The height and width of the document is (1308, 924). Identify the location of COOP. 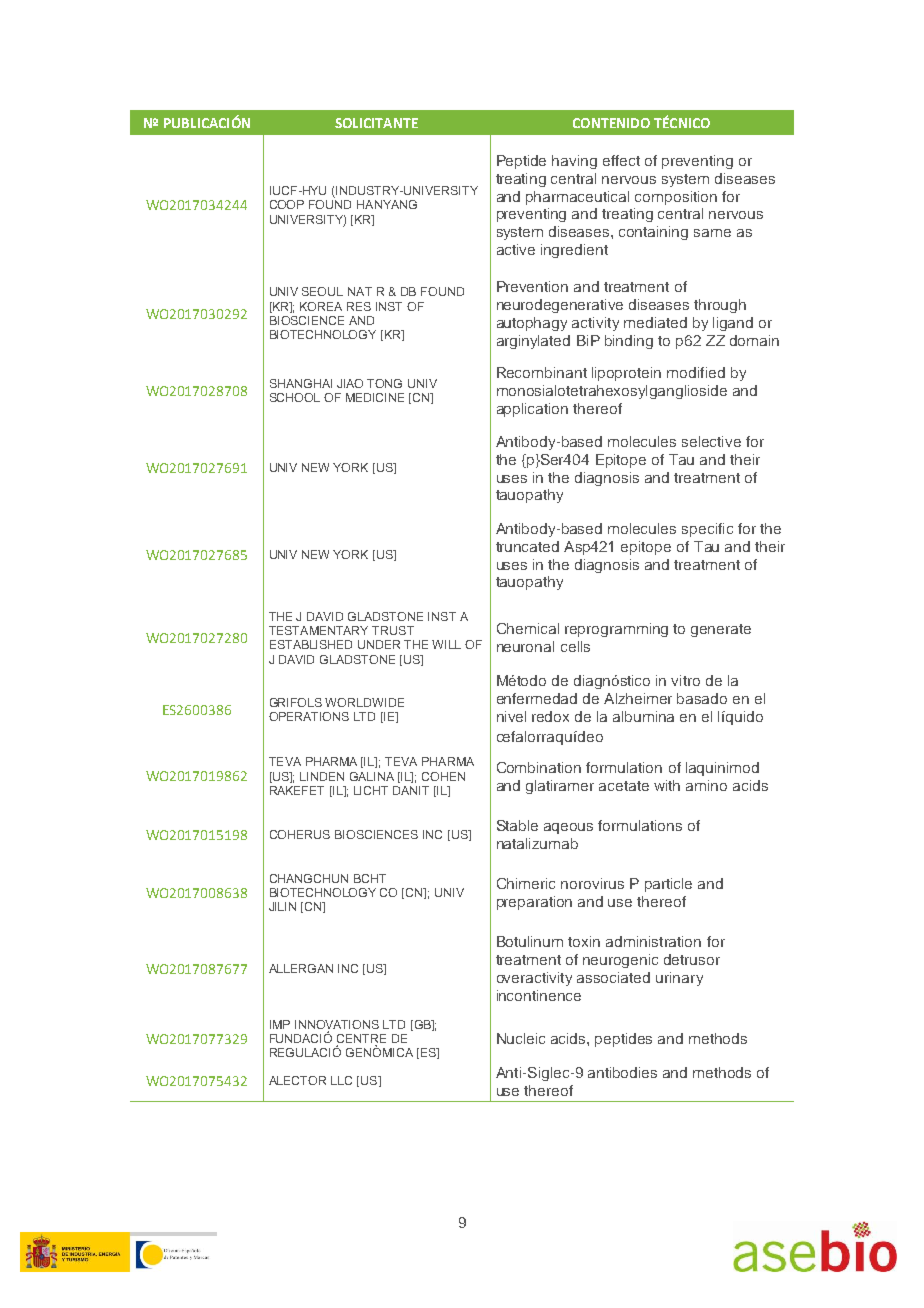
(287, 204).
